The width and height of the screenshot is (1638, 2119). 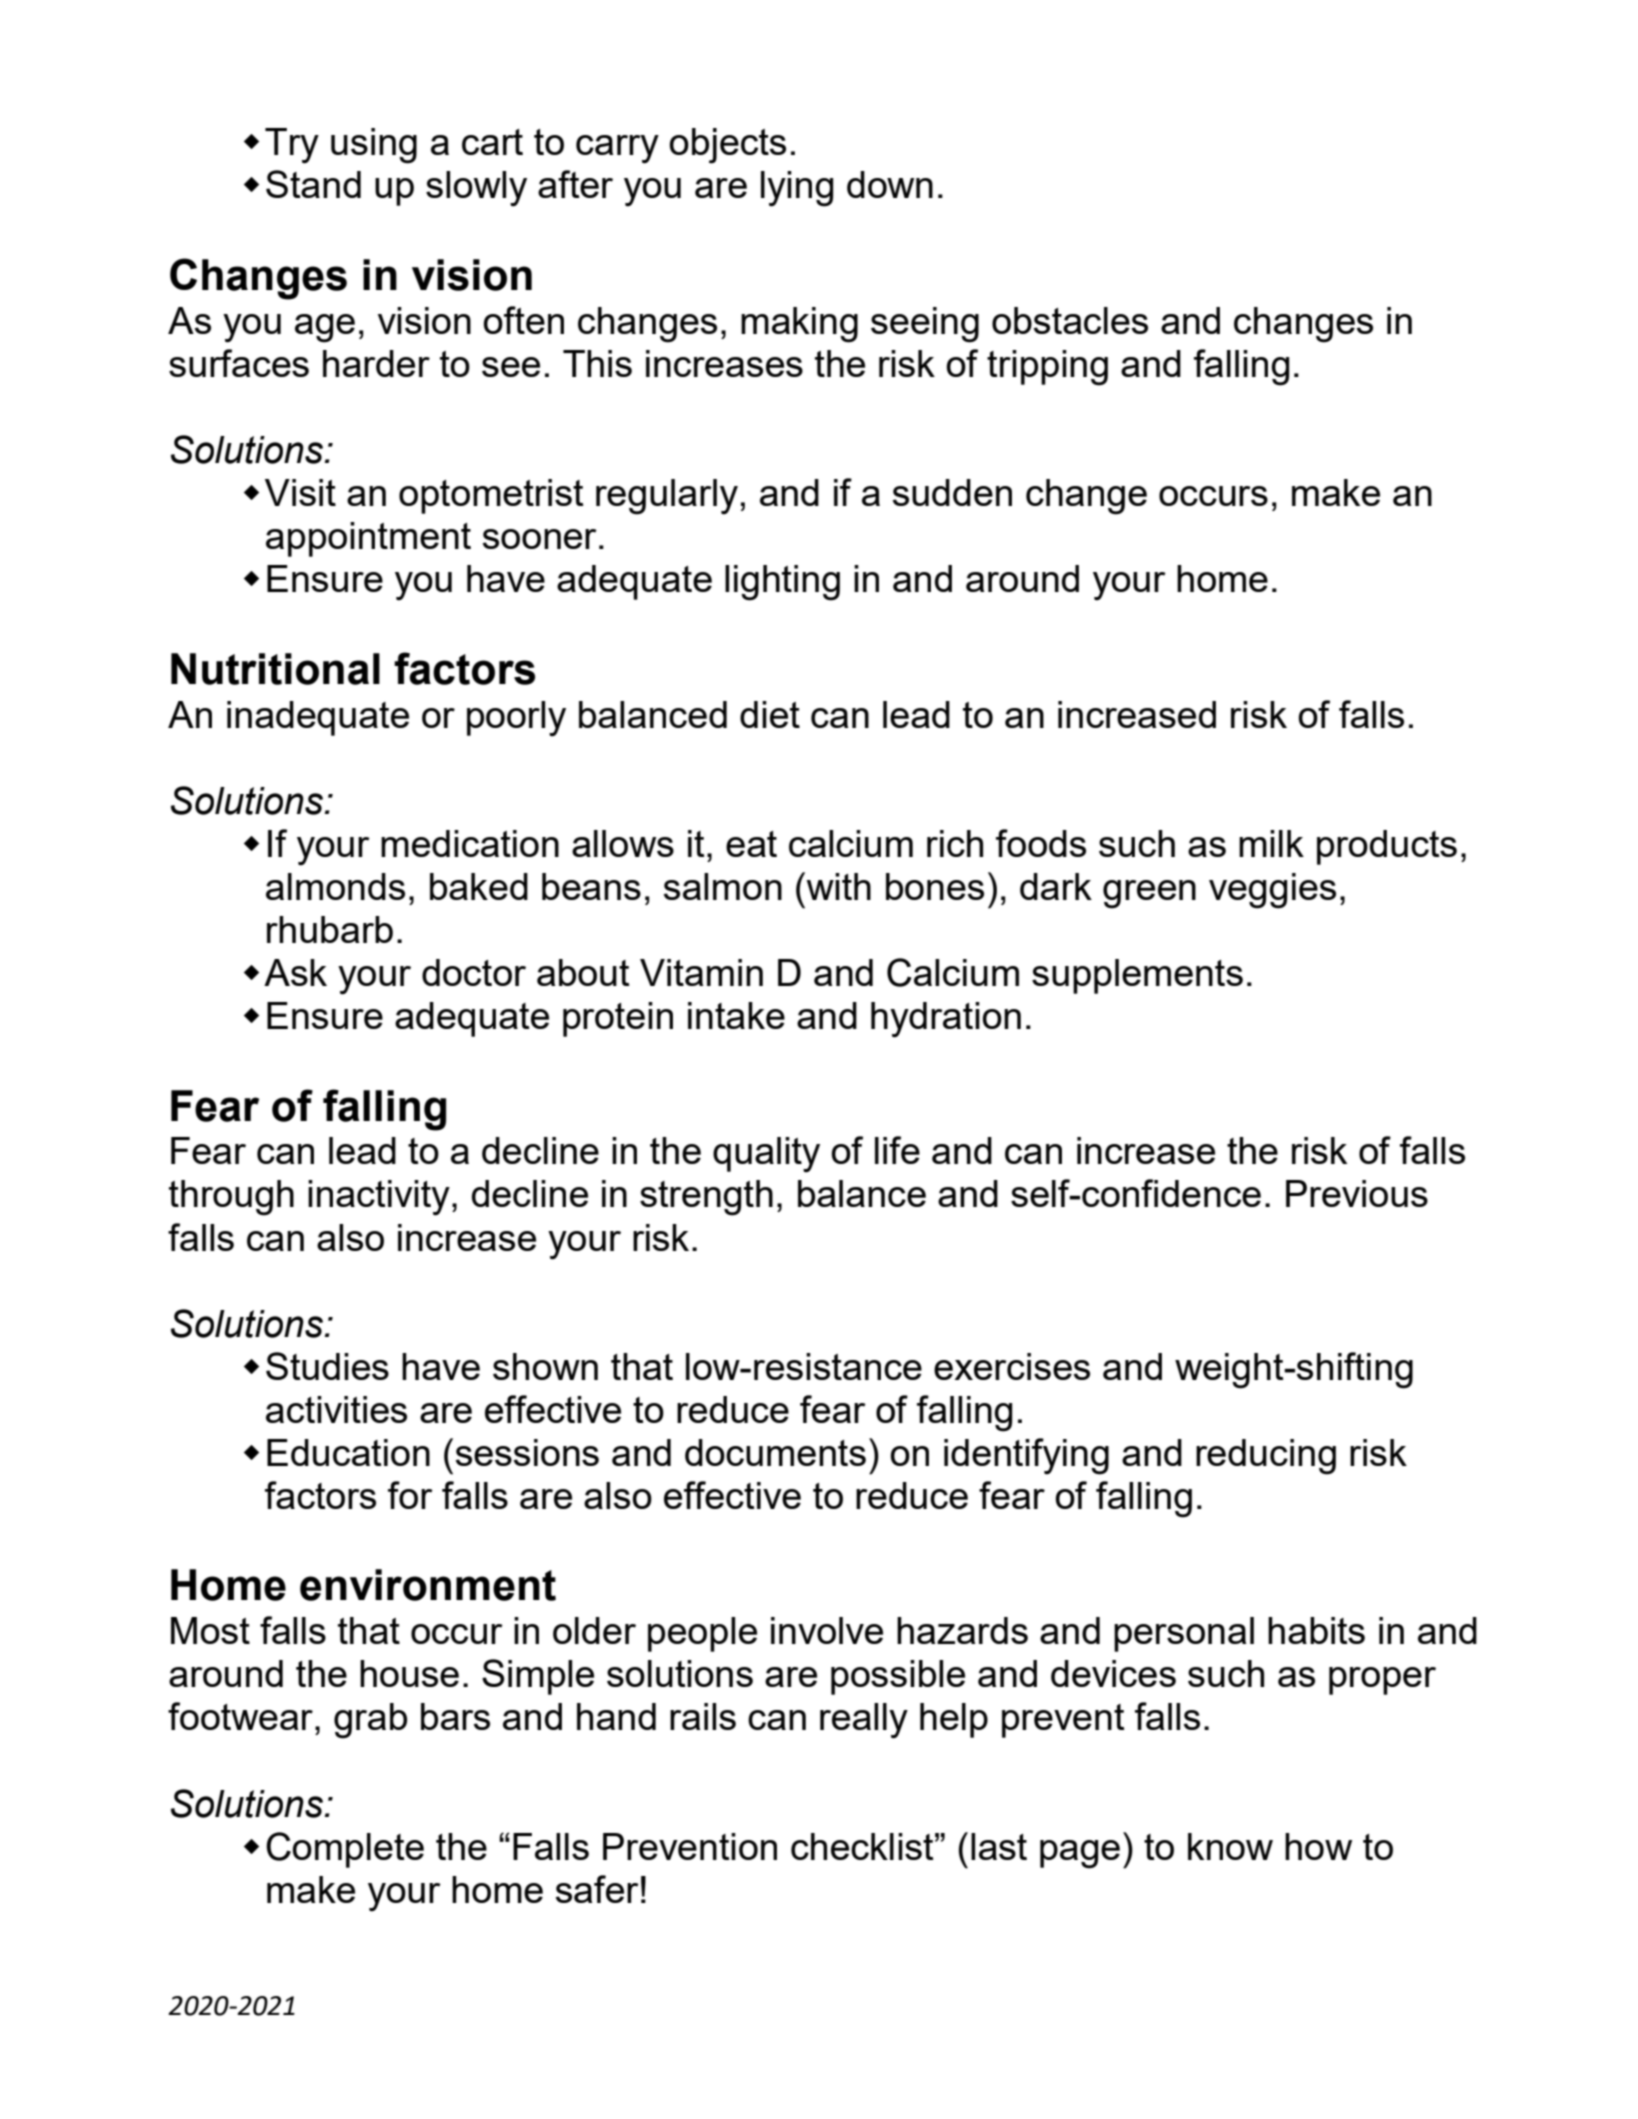 I want to click on intake, so click(x=736, y=1015).
